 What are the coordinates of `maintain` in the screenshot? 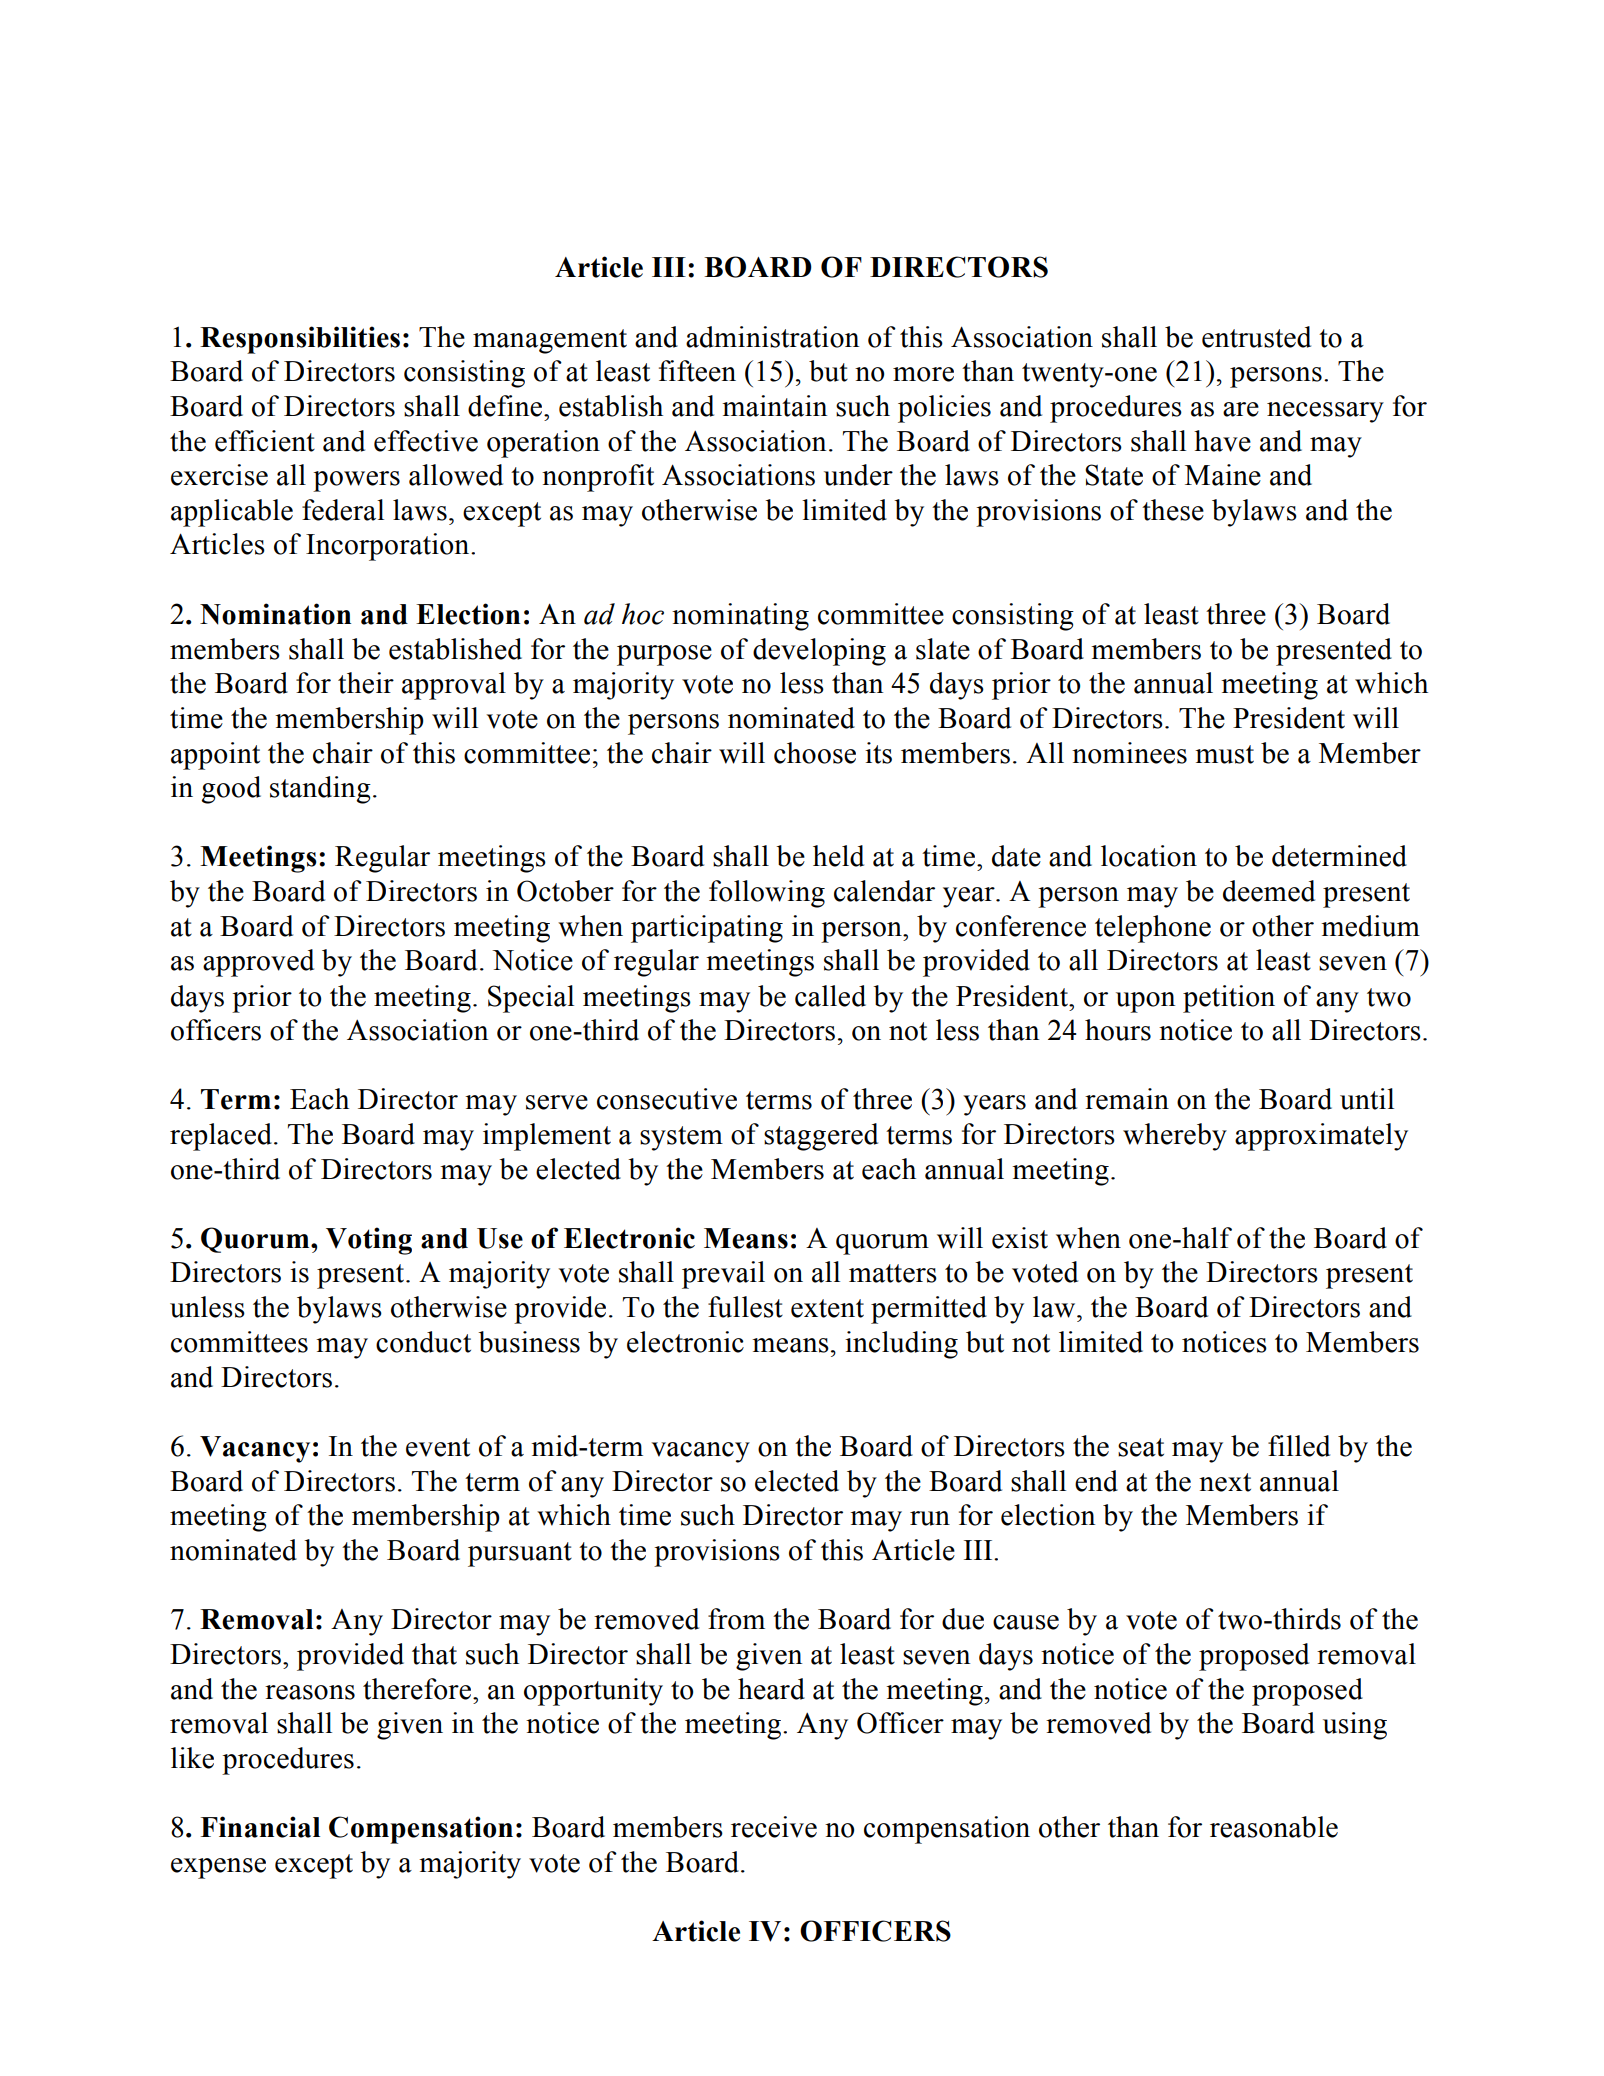 It's located at (774, 406).
